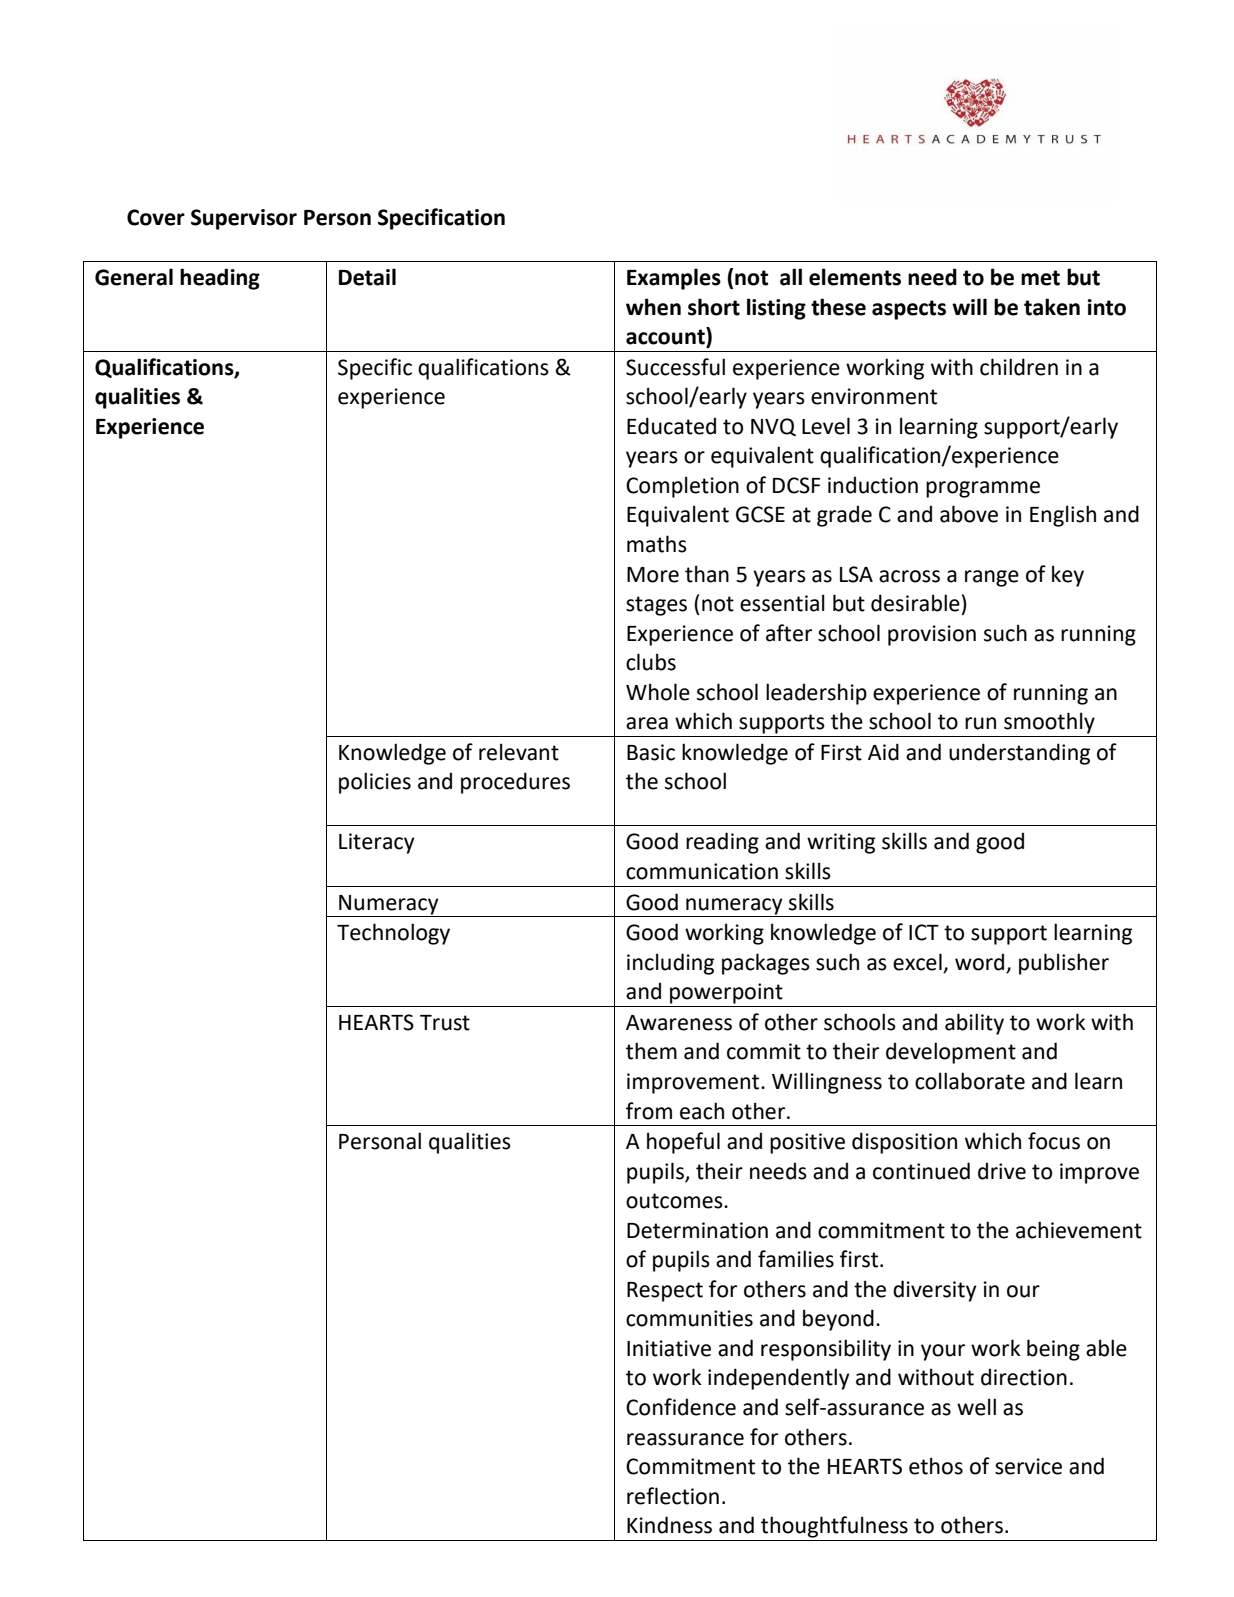 This screenshot has width=1234, height=1597. What do you see at coordinates (702, 871) in the screenshot?
I see `communication` at bounding box center [702, 871].
